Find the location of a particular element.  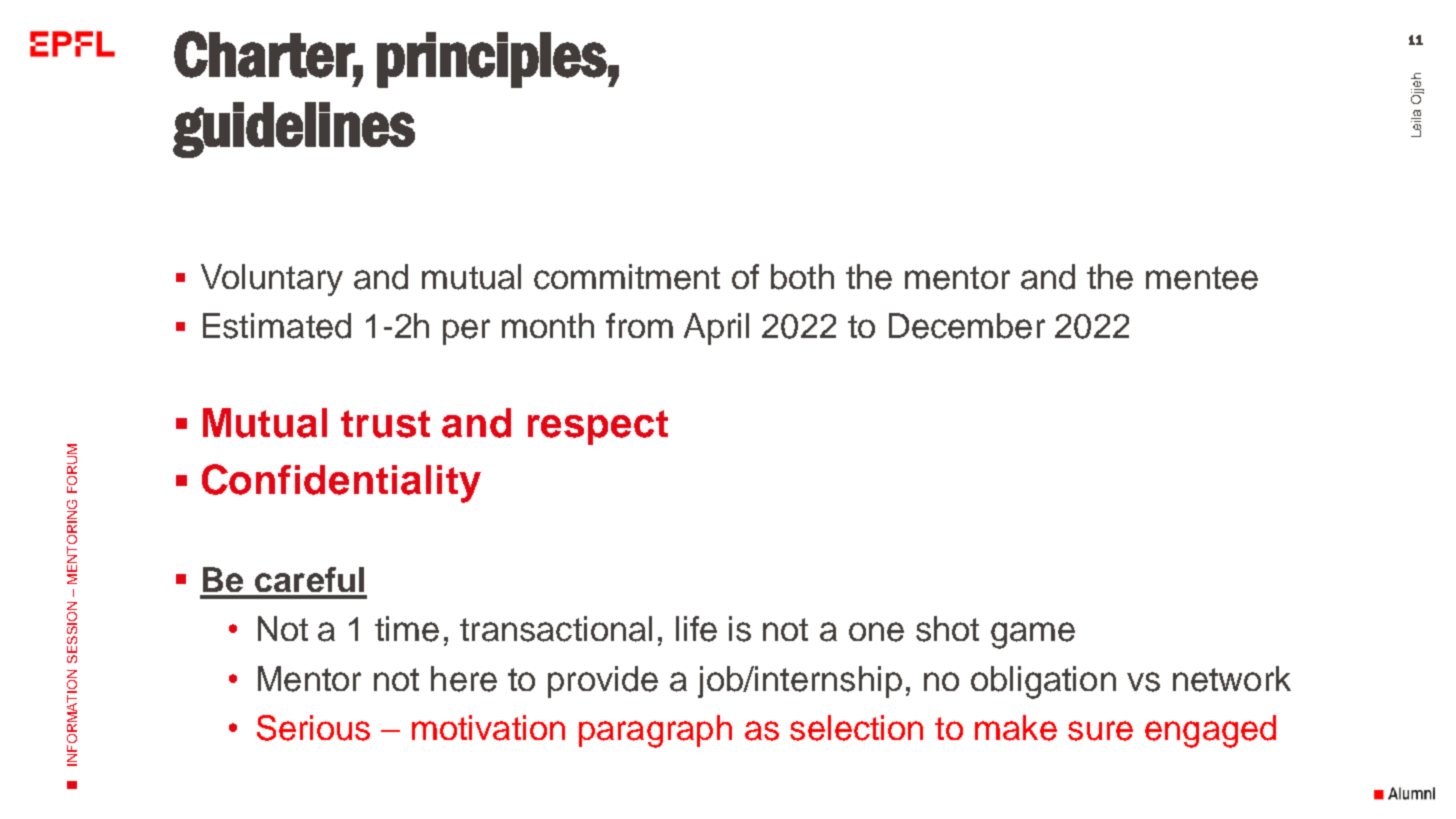

principles is located at coordinates (492, 60).
